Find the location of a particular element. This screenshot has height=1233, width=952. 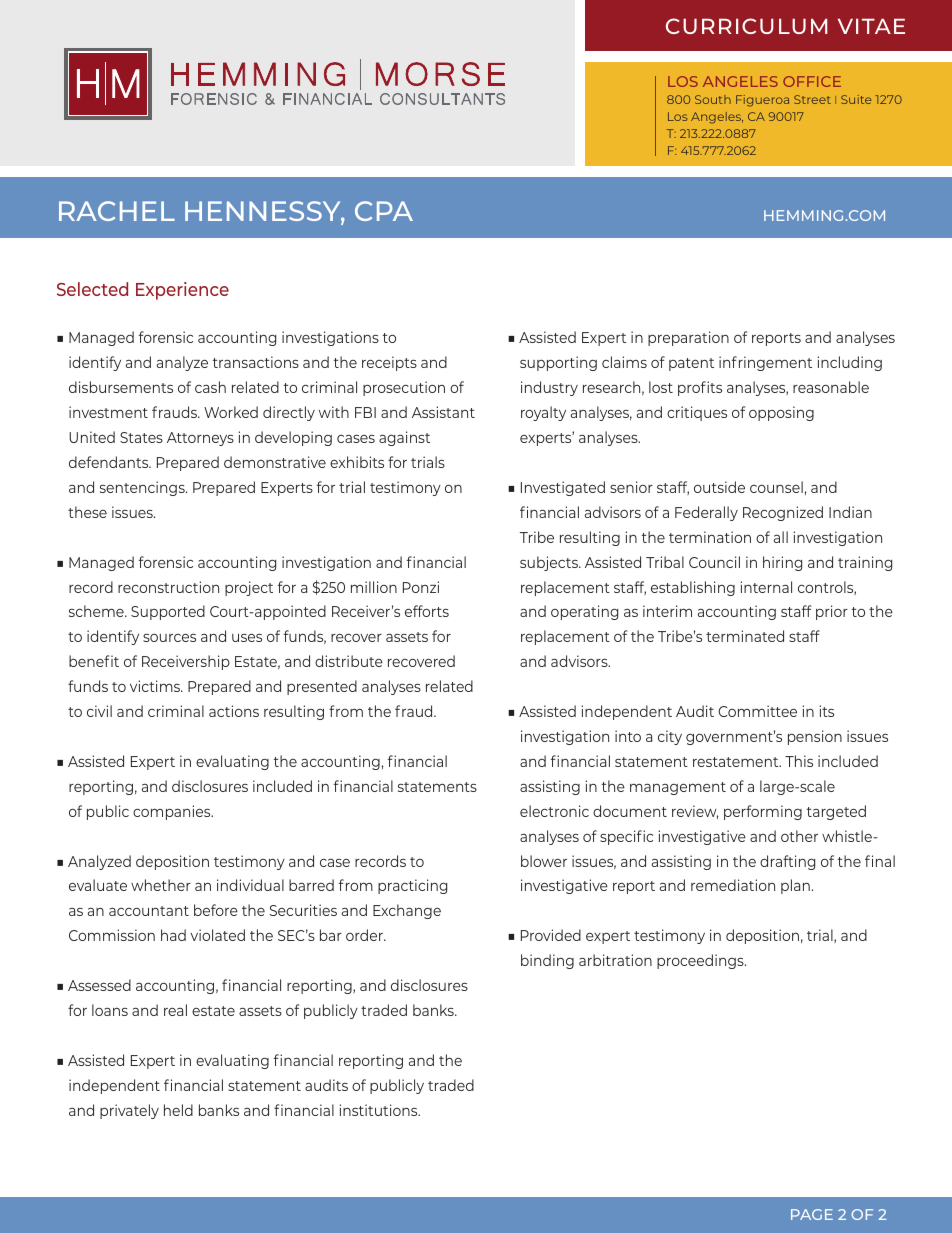

plan is located at coordinates (795, 886).
